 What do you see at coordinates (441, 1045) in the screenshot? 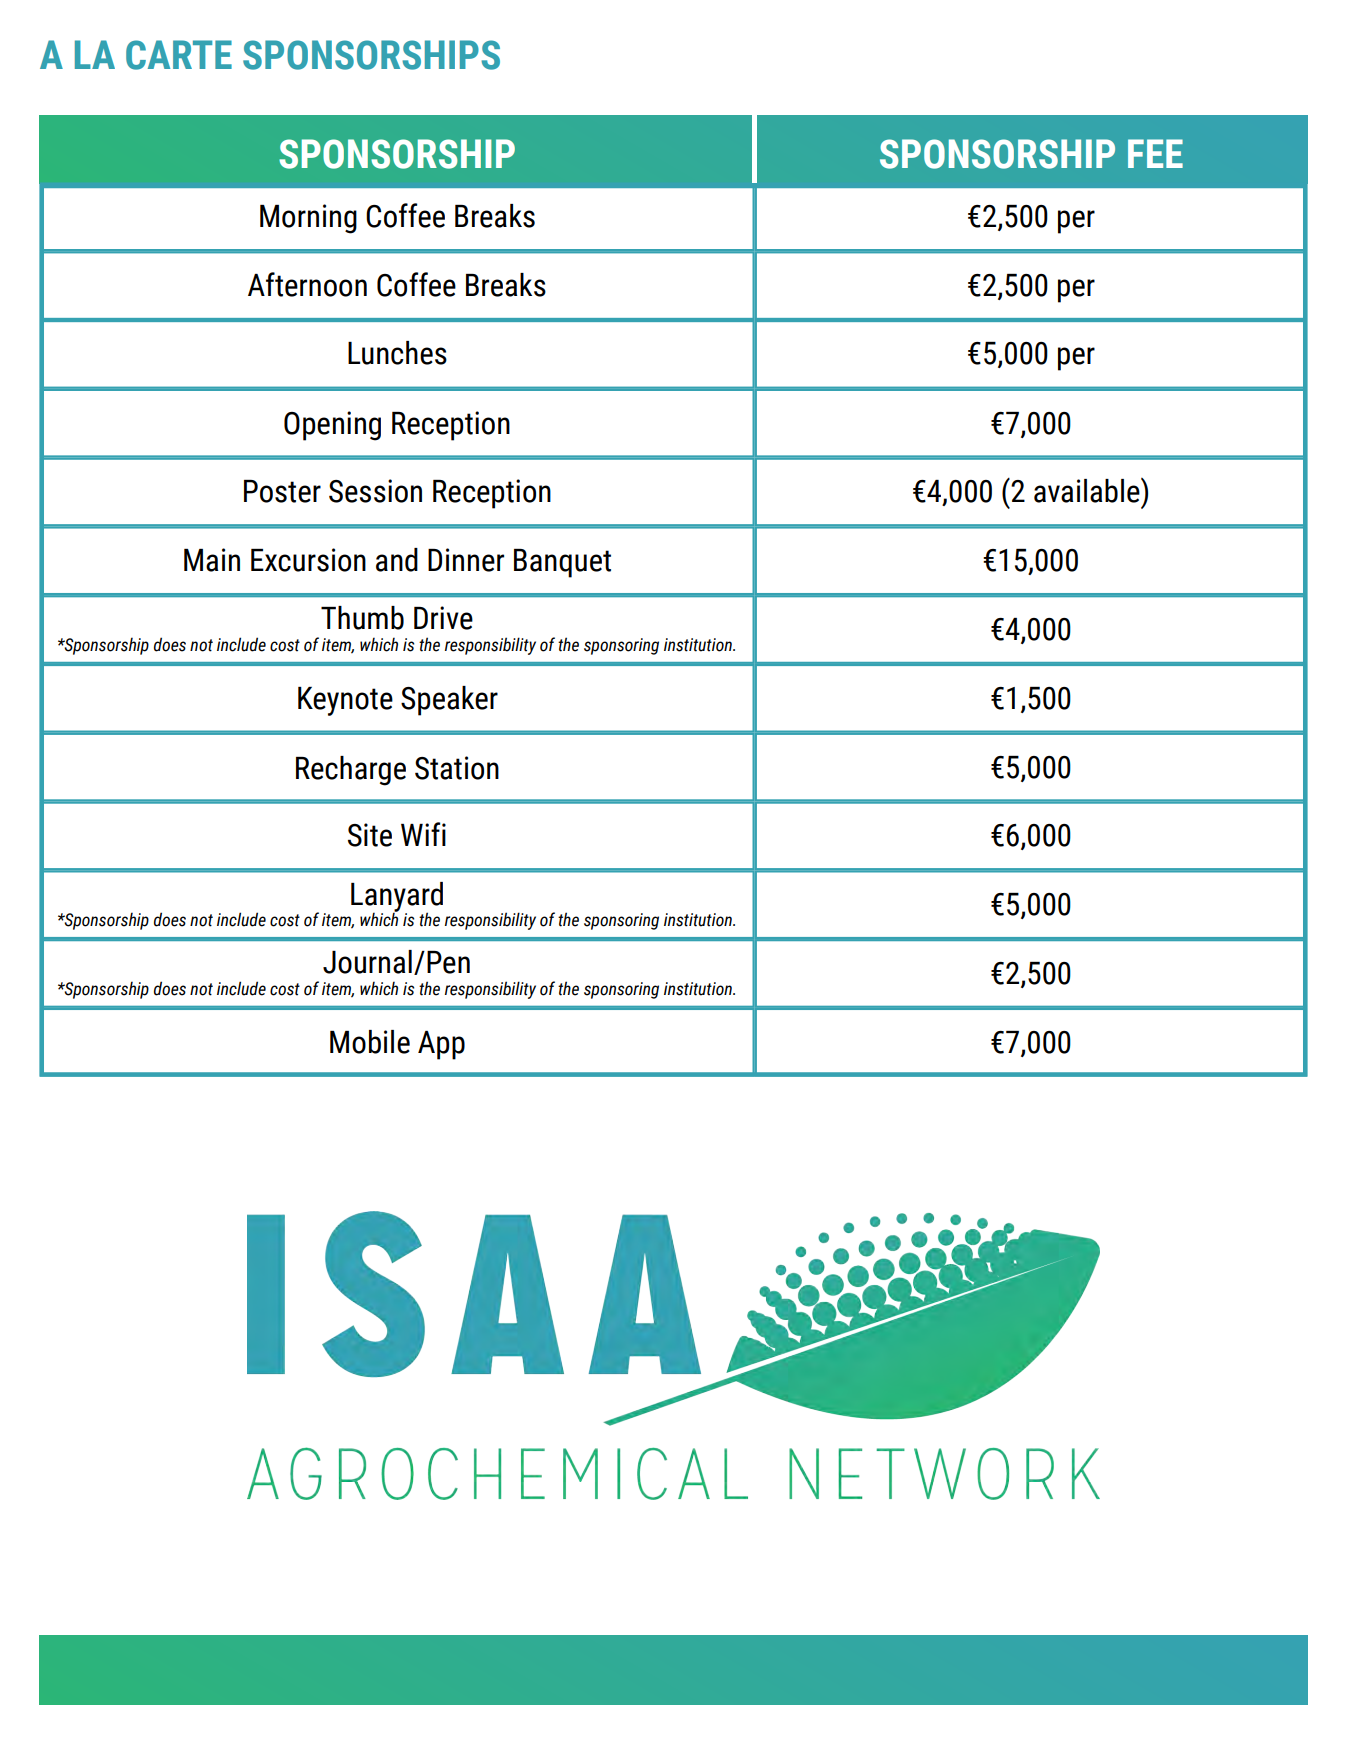
I see `App` at bounding box center [441, 1045].
